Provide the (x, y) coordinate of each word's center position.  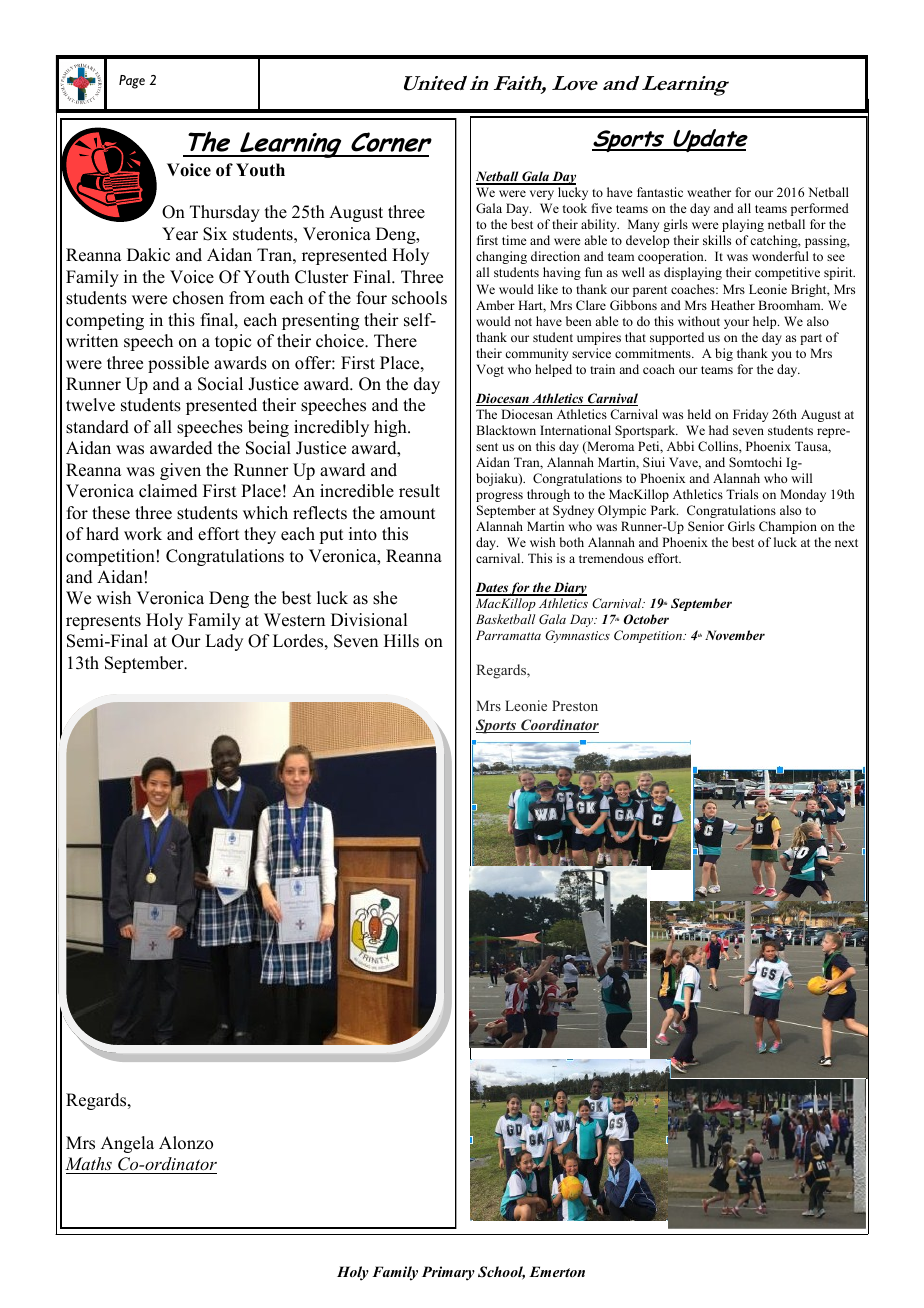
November (735, 635)
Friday (750, 415)
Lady (224, 642)
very (542, 195)
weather (709, 192)
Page (132, 82)
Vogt (490, 370)
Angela (127, 1144)
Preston (575, 705)
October (646, 619)
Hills (401, 641)
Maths (88, 1163)
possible (178, 364)
